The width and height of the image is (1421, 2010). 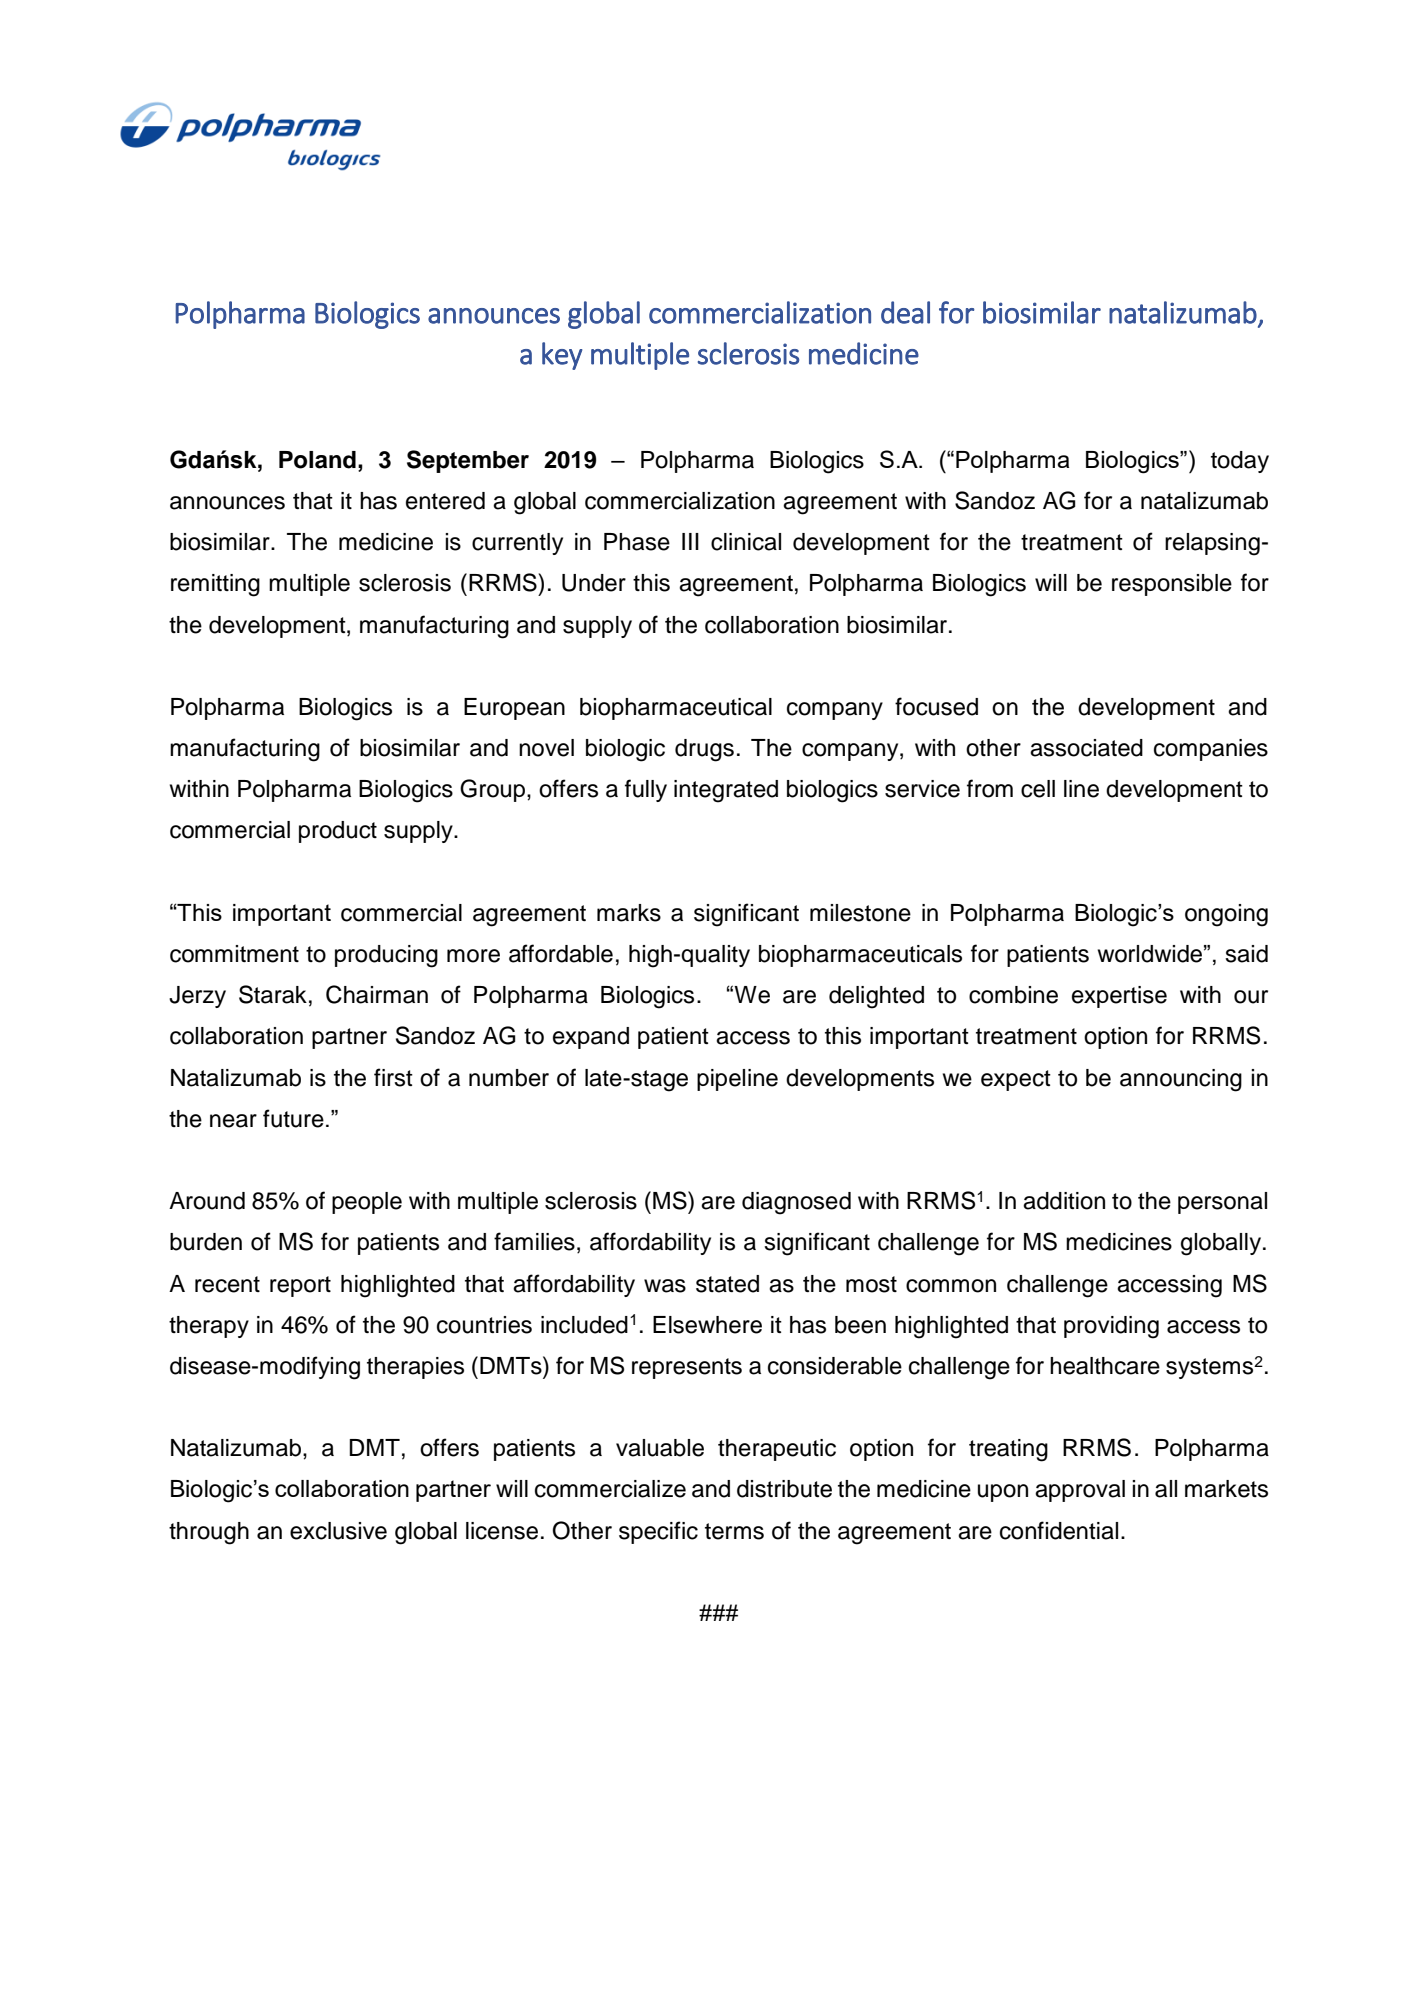 I want to click on European, so click(x=514, y=709).
